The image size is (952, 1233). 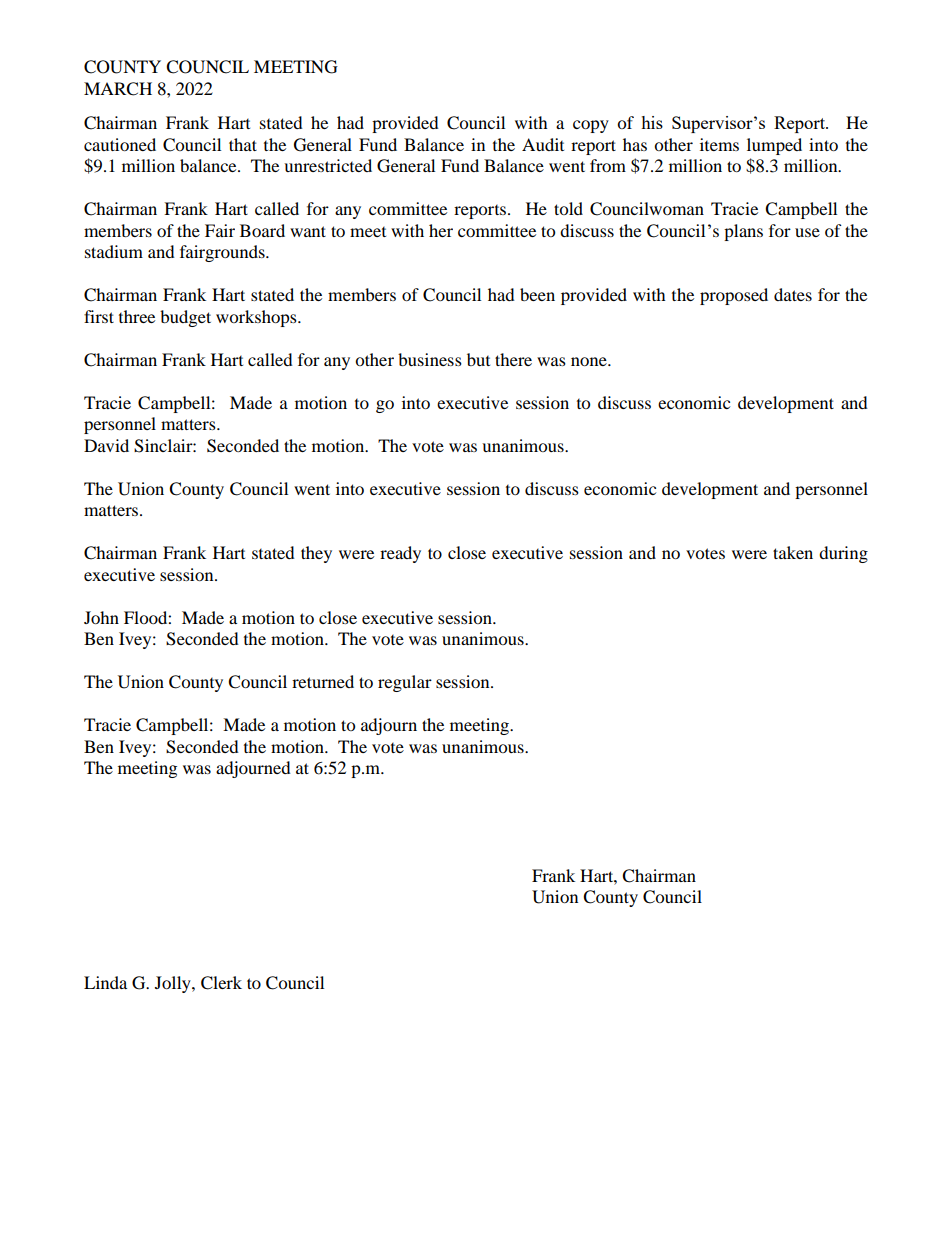 What do you see at coordinates (793, 552) in the screenshot?
I see `taken` at bounding box center [793, 552].
